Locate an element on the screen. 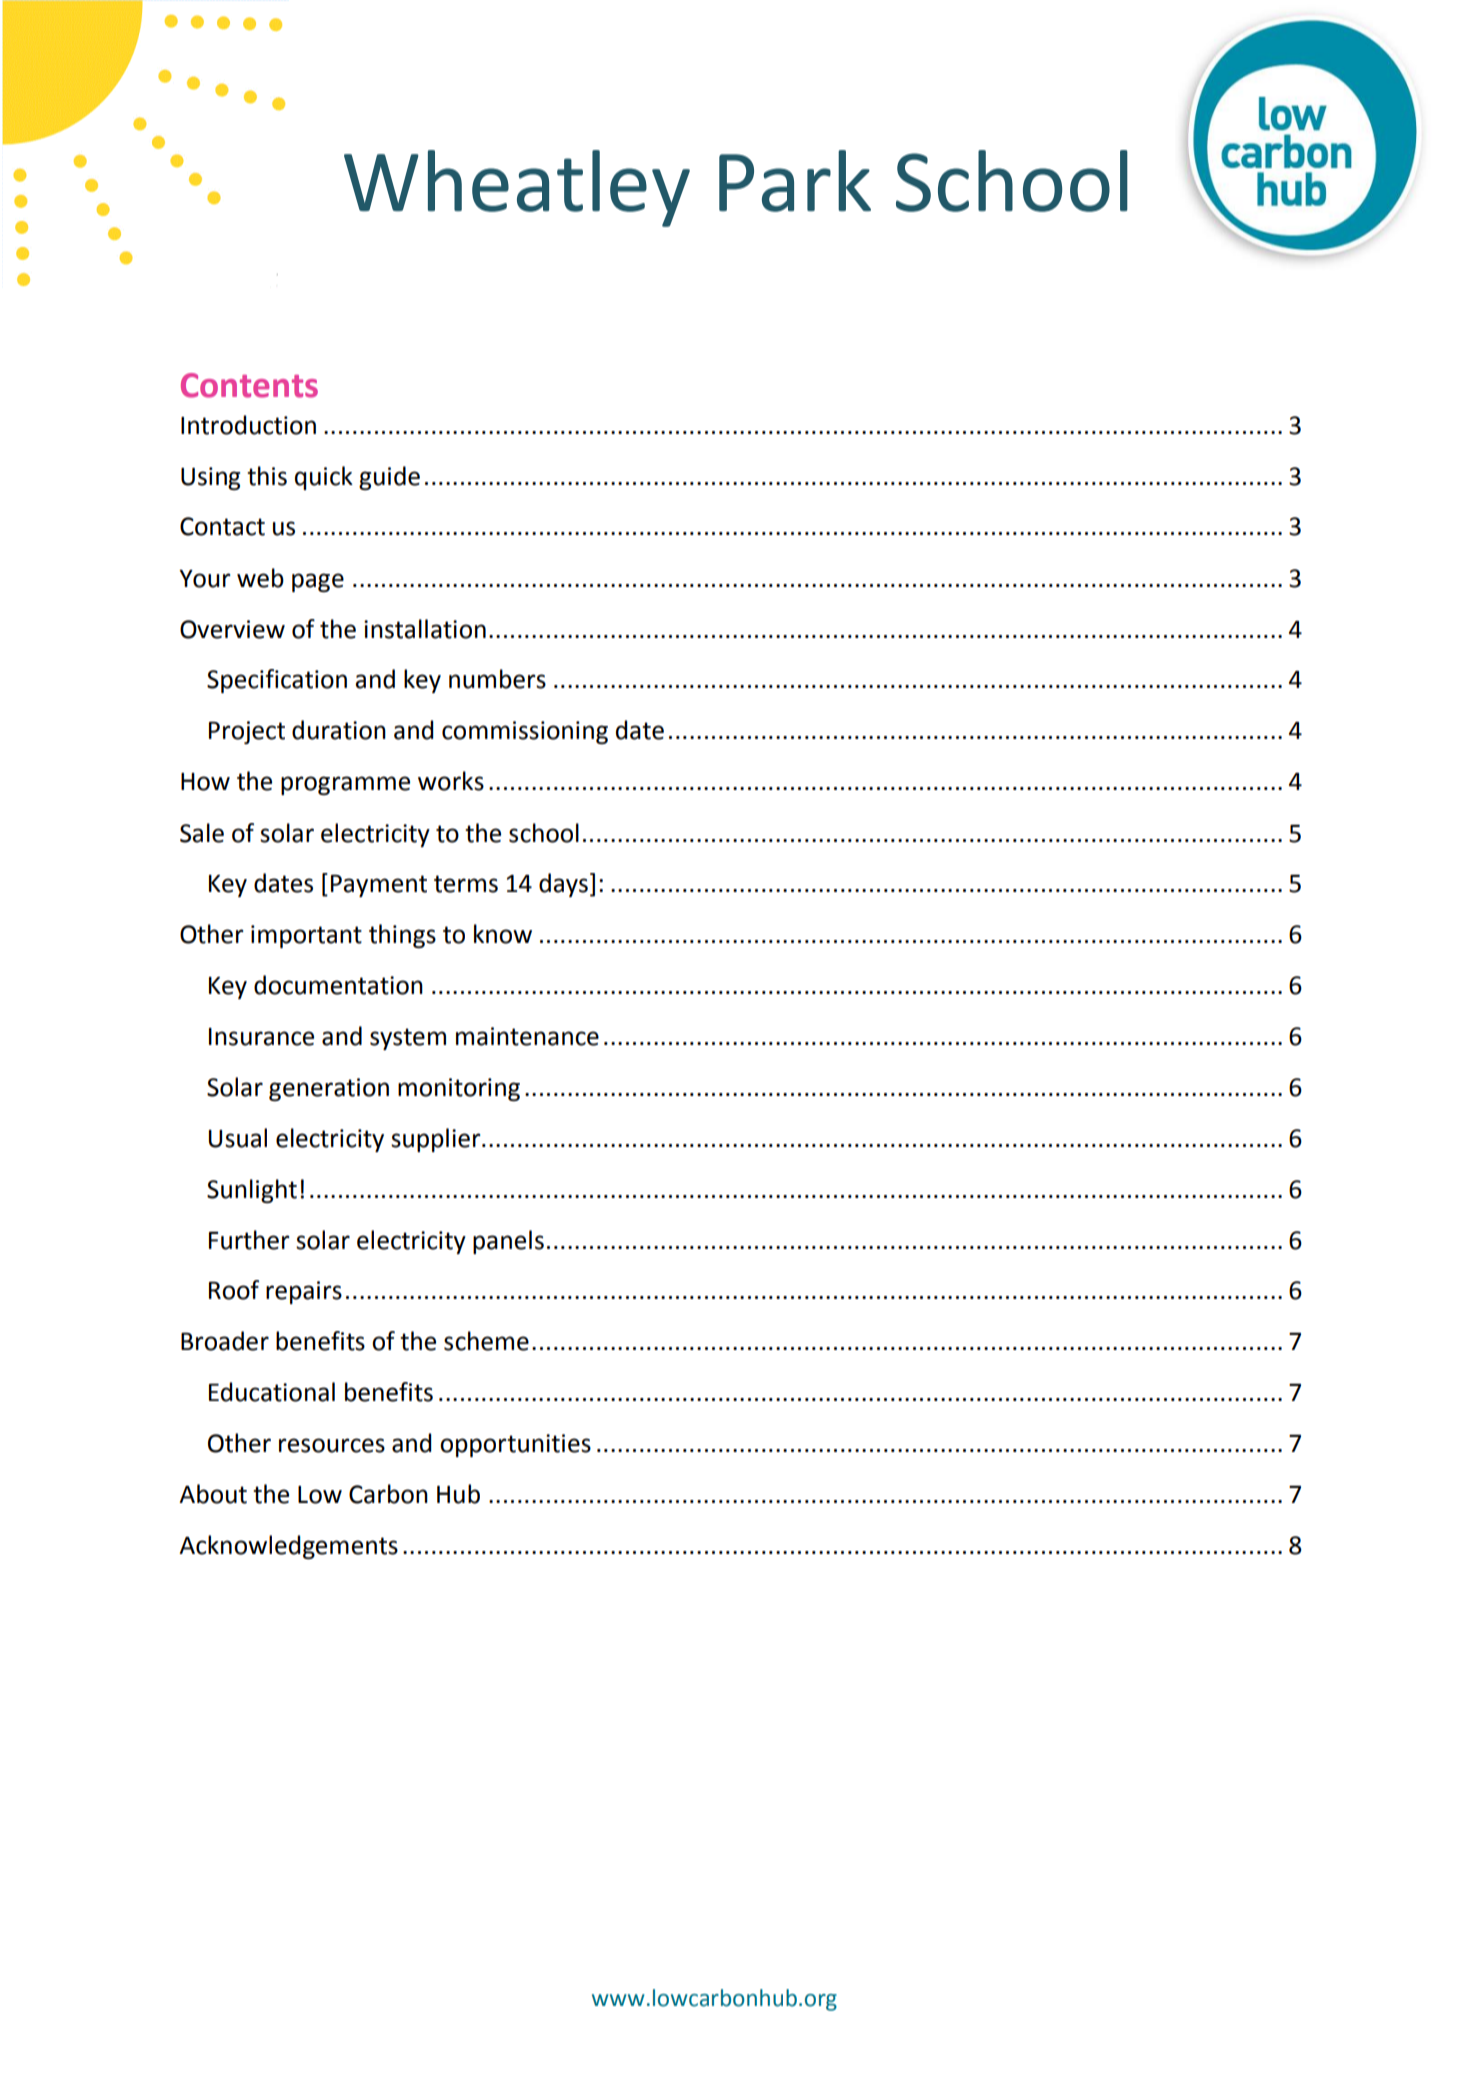 The height and width of the screenshot is (2096, 1482). Contents is located at coordinates (249, 385).
